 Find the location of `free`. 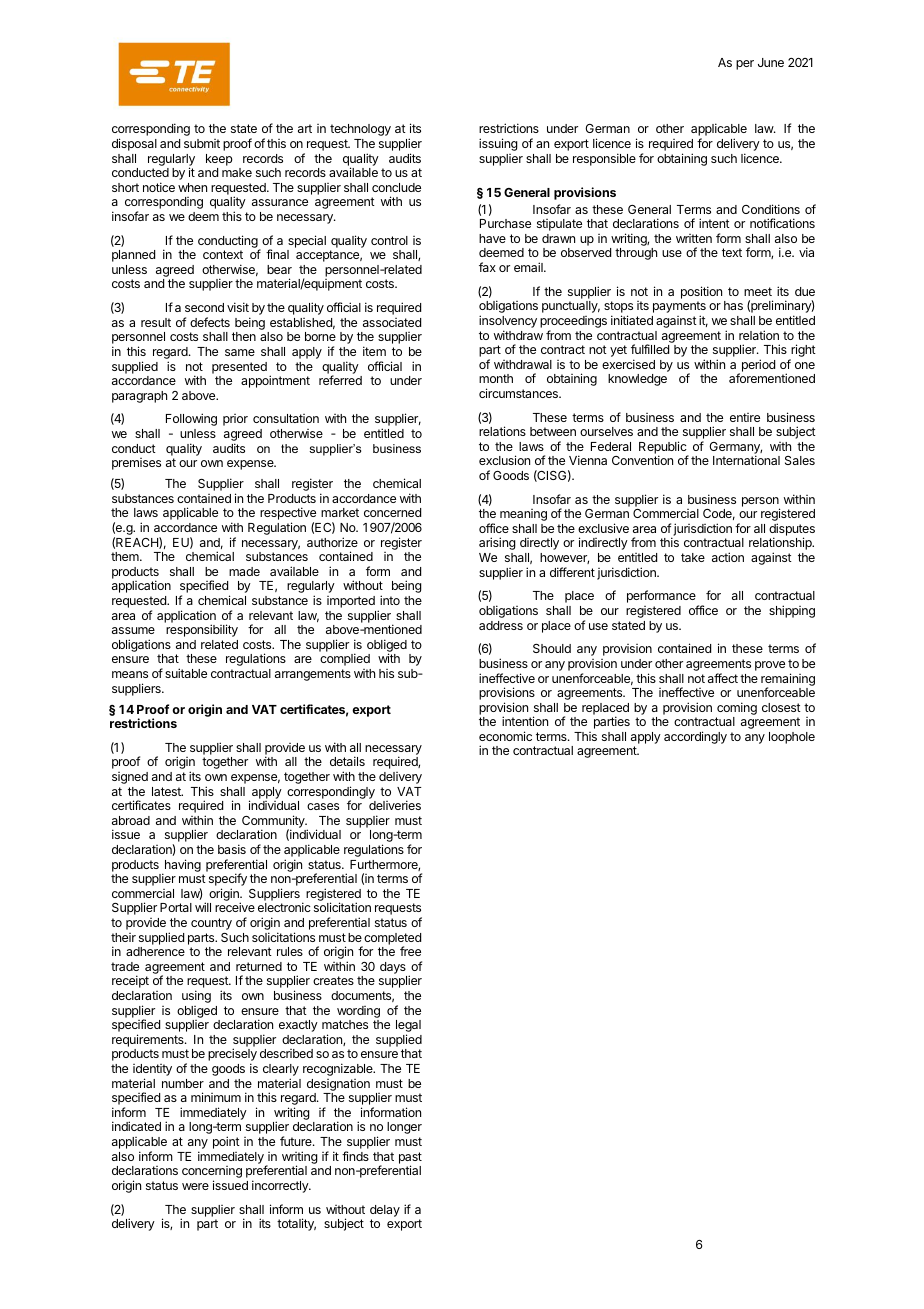

free is located at coordinates (410, 951).
